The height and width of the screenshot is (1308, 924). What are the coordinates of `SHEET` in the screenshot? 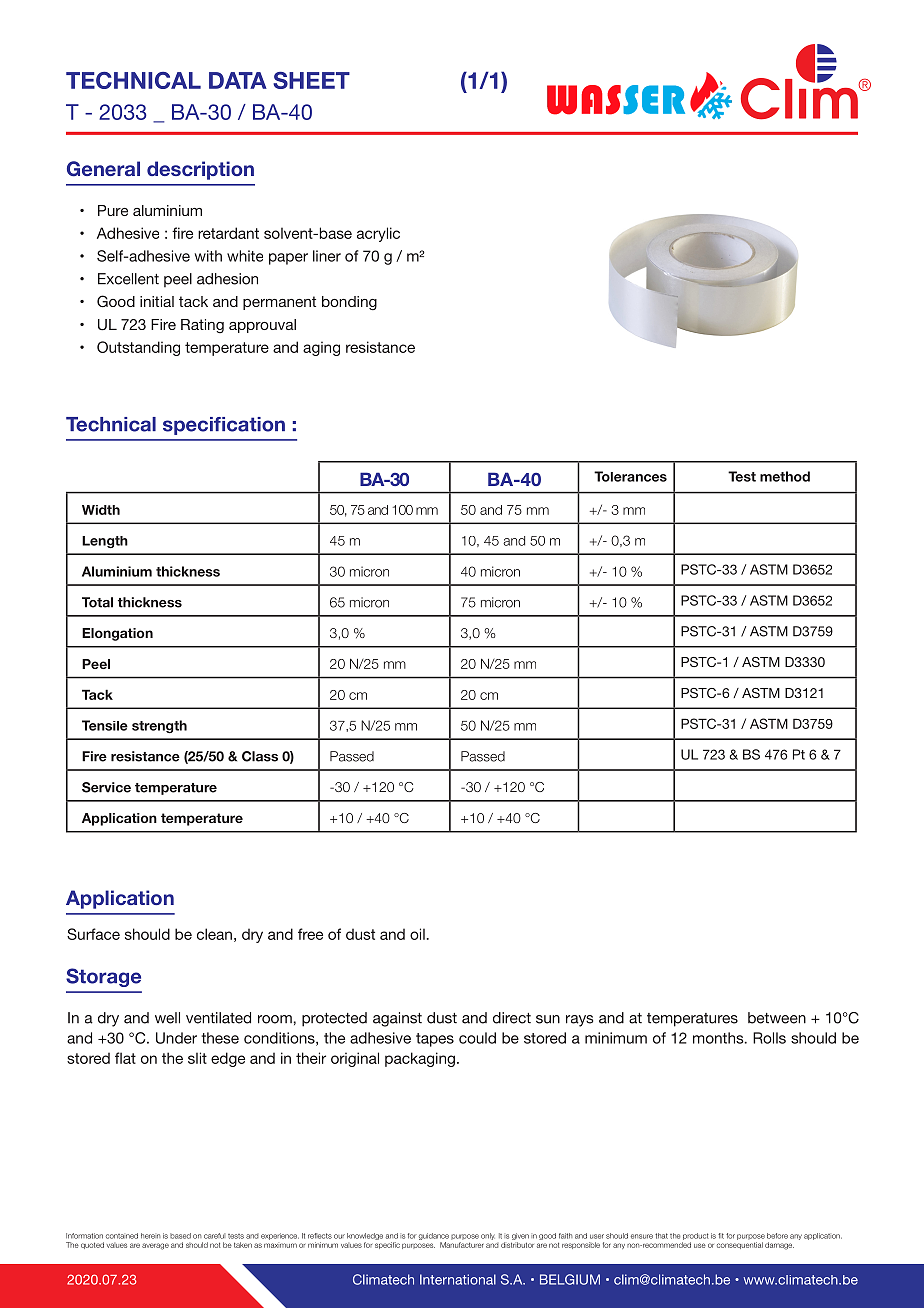 It's located at (311, 80).
